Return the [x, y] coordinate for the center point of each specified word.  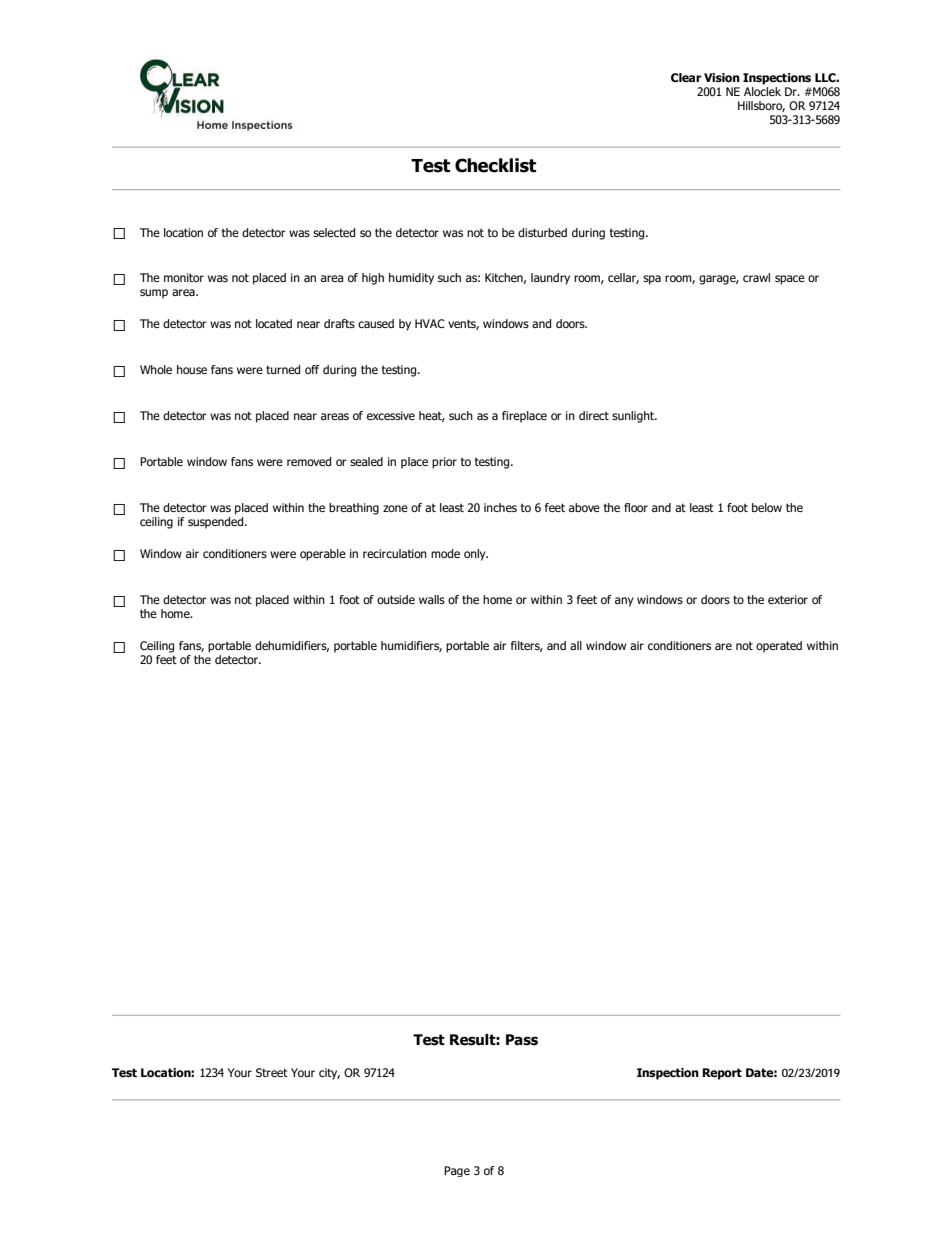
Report [722, 1074]
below [767, 507]
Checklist [495, 165]
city [329, 1074]
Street [272, 1072]
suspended [217, 523]
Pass [522, 1040]
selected [334, 232]
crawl [756, 277]
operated [779, 647]
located [274, 323]
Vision [722, 78]
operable [323, 555]
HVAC [430, 323]
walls [432, 599]
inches [500, 507]
